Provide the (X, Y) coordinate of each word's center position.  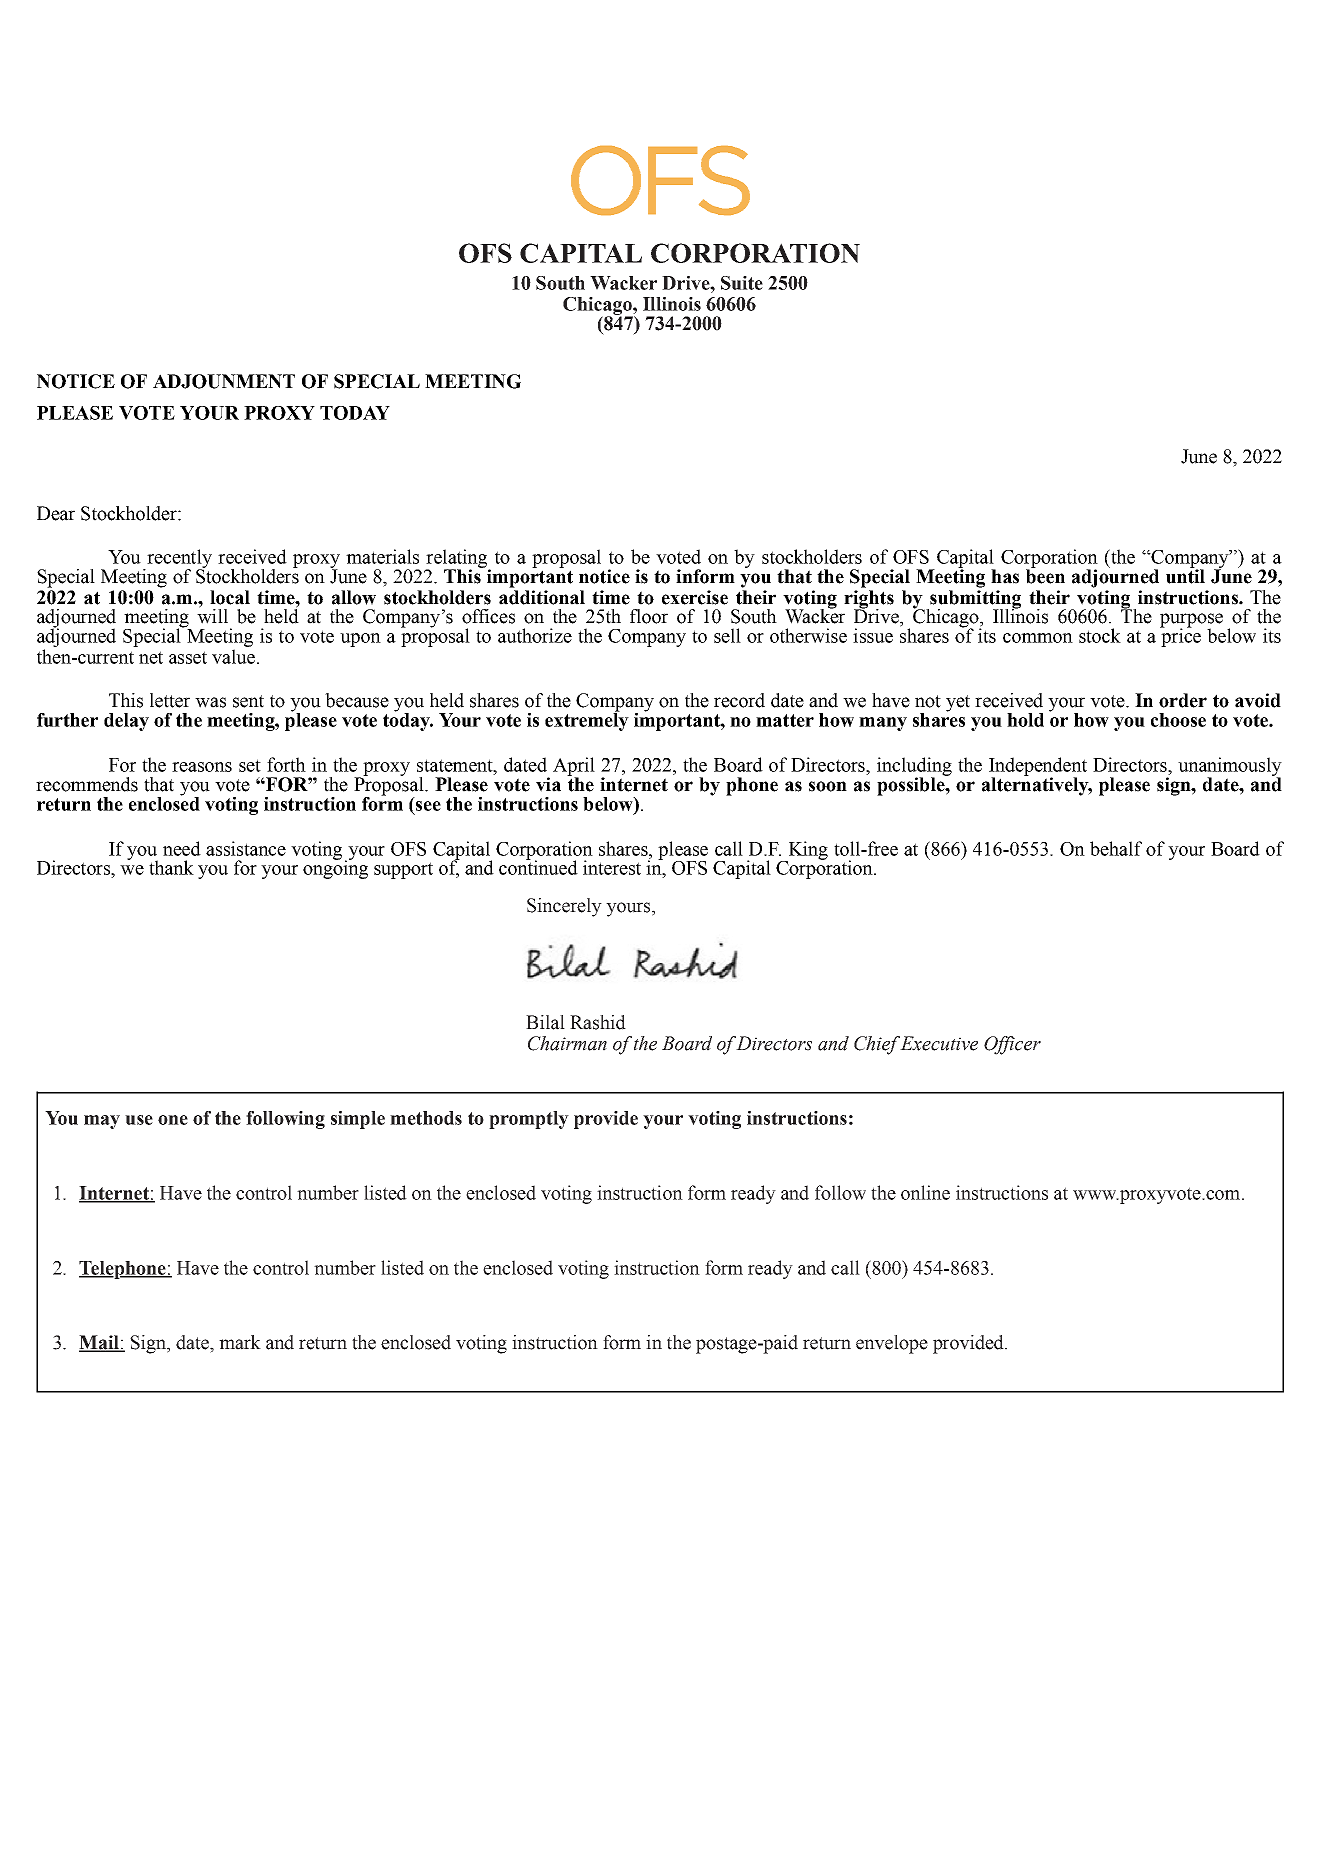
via (548, 784)
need (182, 848)
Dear (56, 513)
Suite (742, 283)
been (1045, 575)
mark (240, 1342)
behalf (1116, 848)
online (925, 1192)
